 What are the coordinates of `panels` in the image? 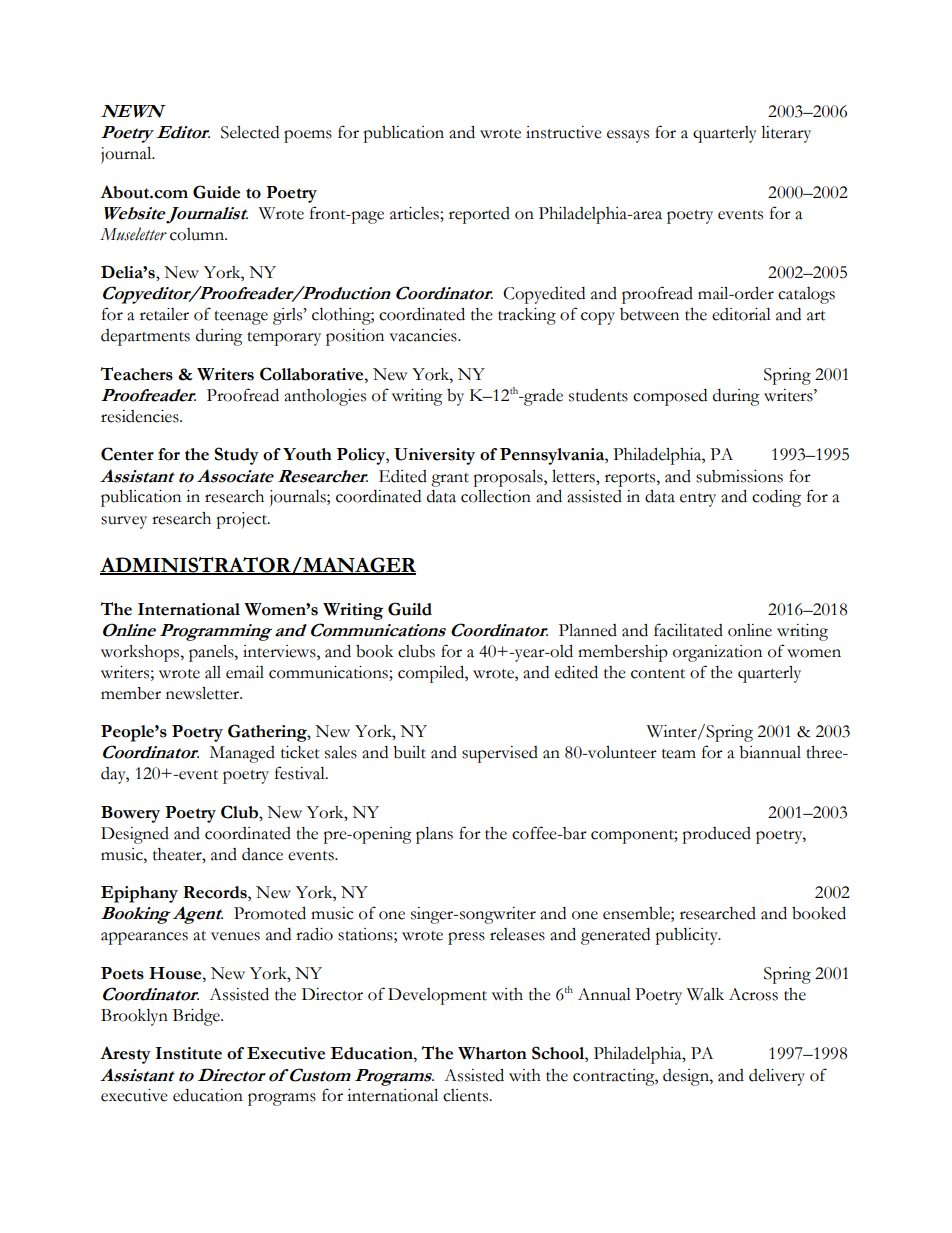 It's located at (212, 653).
